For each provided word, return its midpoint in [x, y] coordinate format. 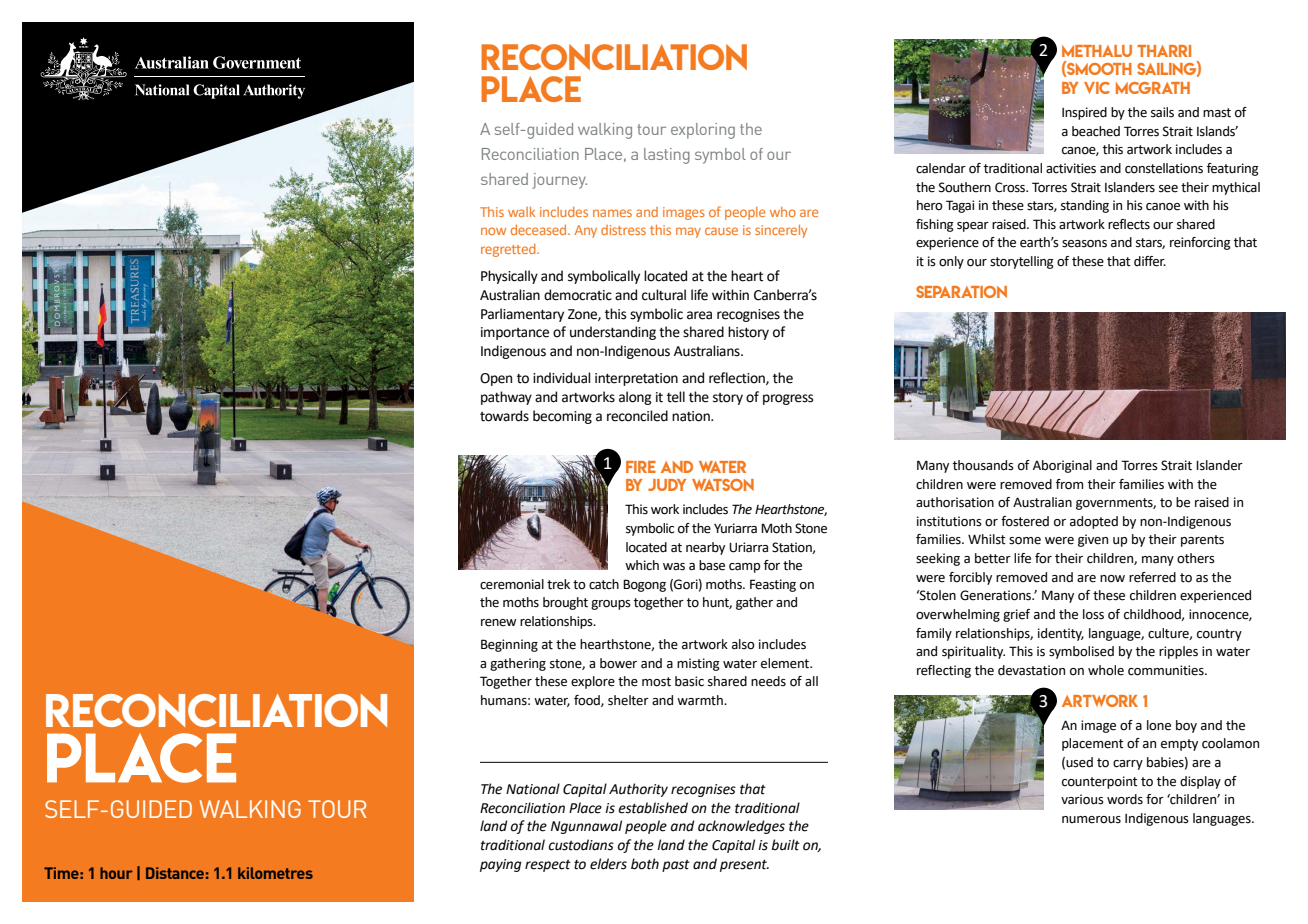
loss [1093, 614]
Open [496, 379]
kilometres [275, 873]
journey [559, 181]
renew [498, 623]
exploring [703, 131]
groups [611, 605]
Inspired [1084, 113]
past [676, 866]
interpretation [636, 379]
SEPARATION [961, 292]
